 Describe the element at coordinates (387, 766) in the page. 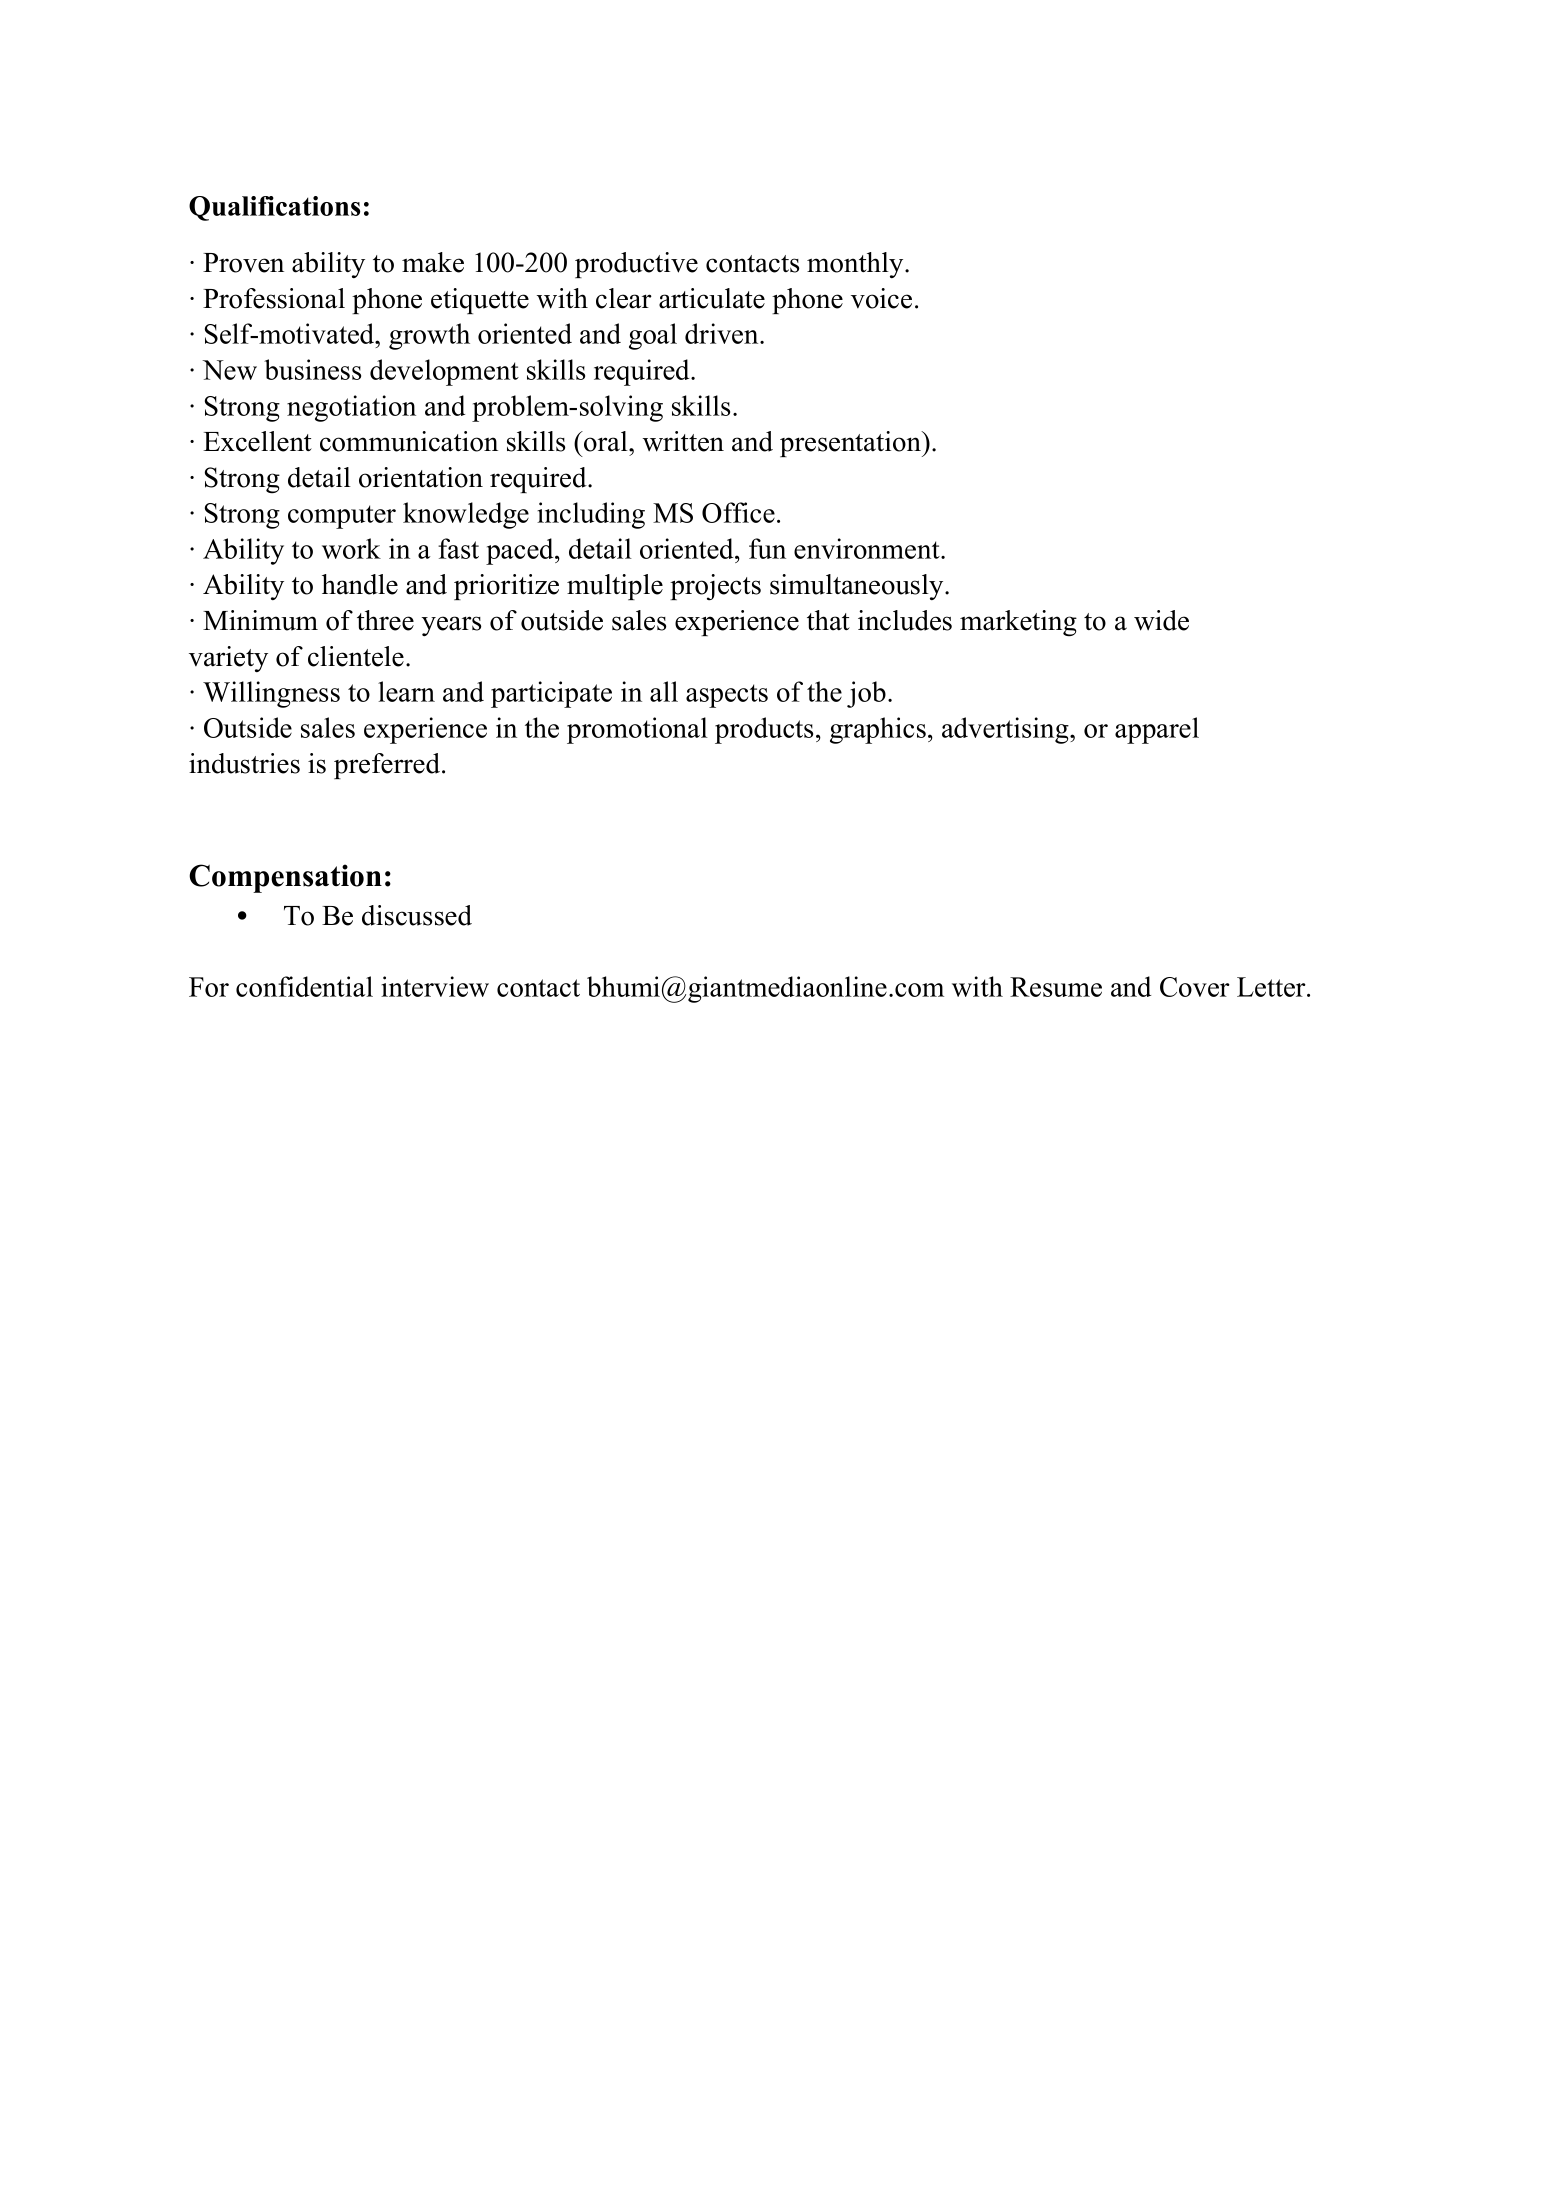

I see `preferred` at that location.
